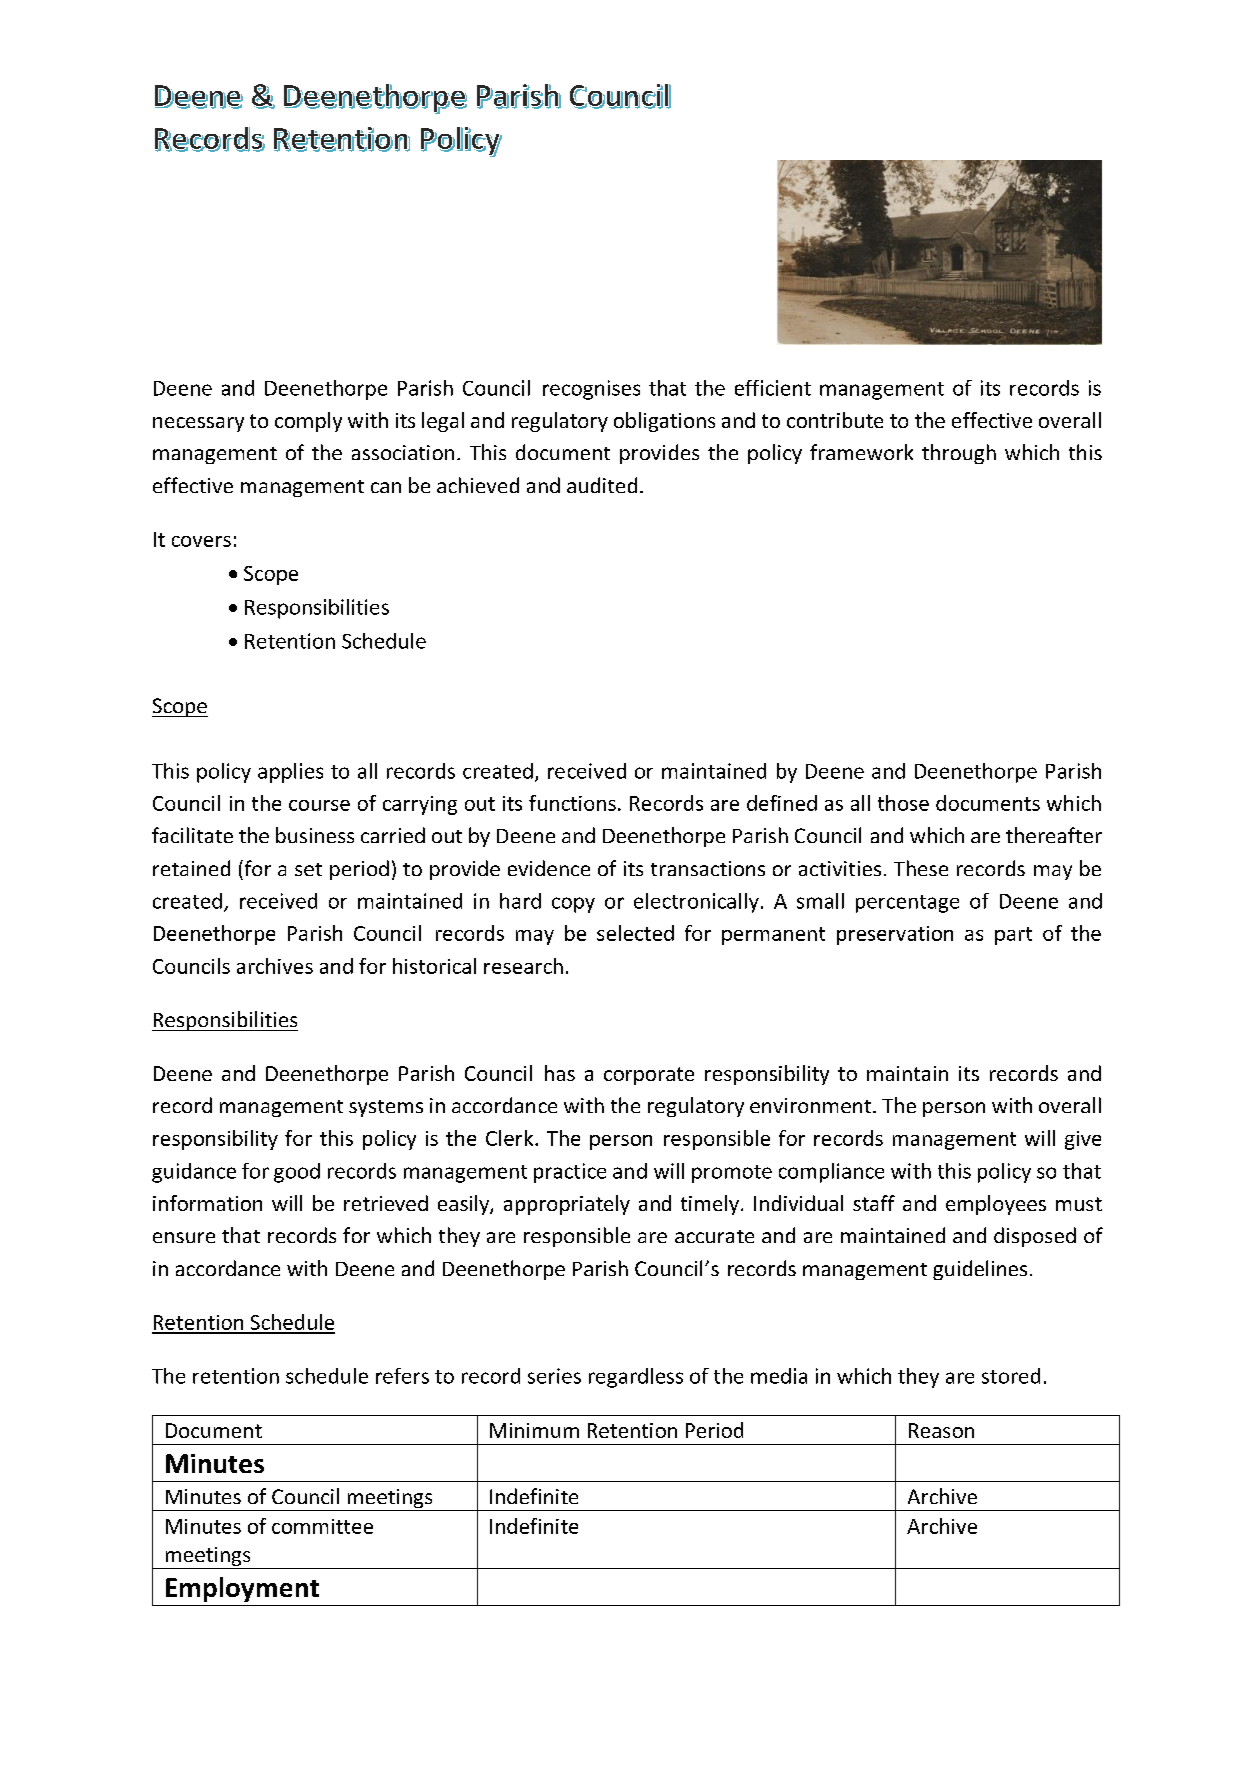 The image size is (1254, 1774). Describe the element at coordinates (1013, 936) in the screenshot. I see `part` at that location.
